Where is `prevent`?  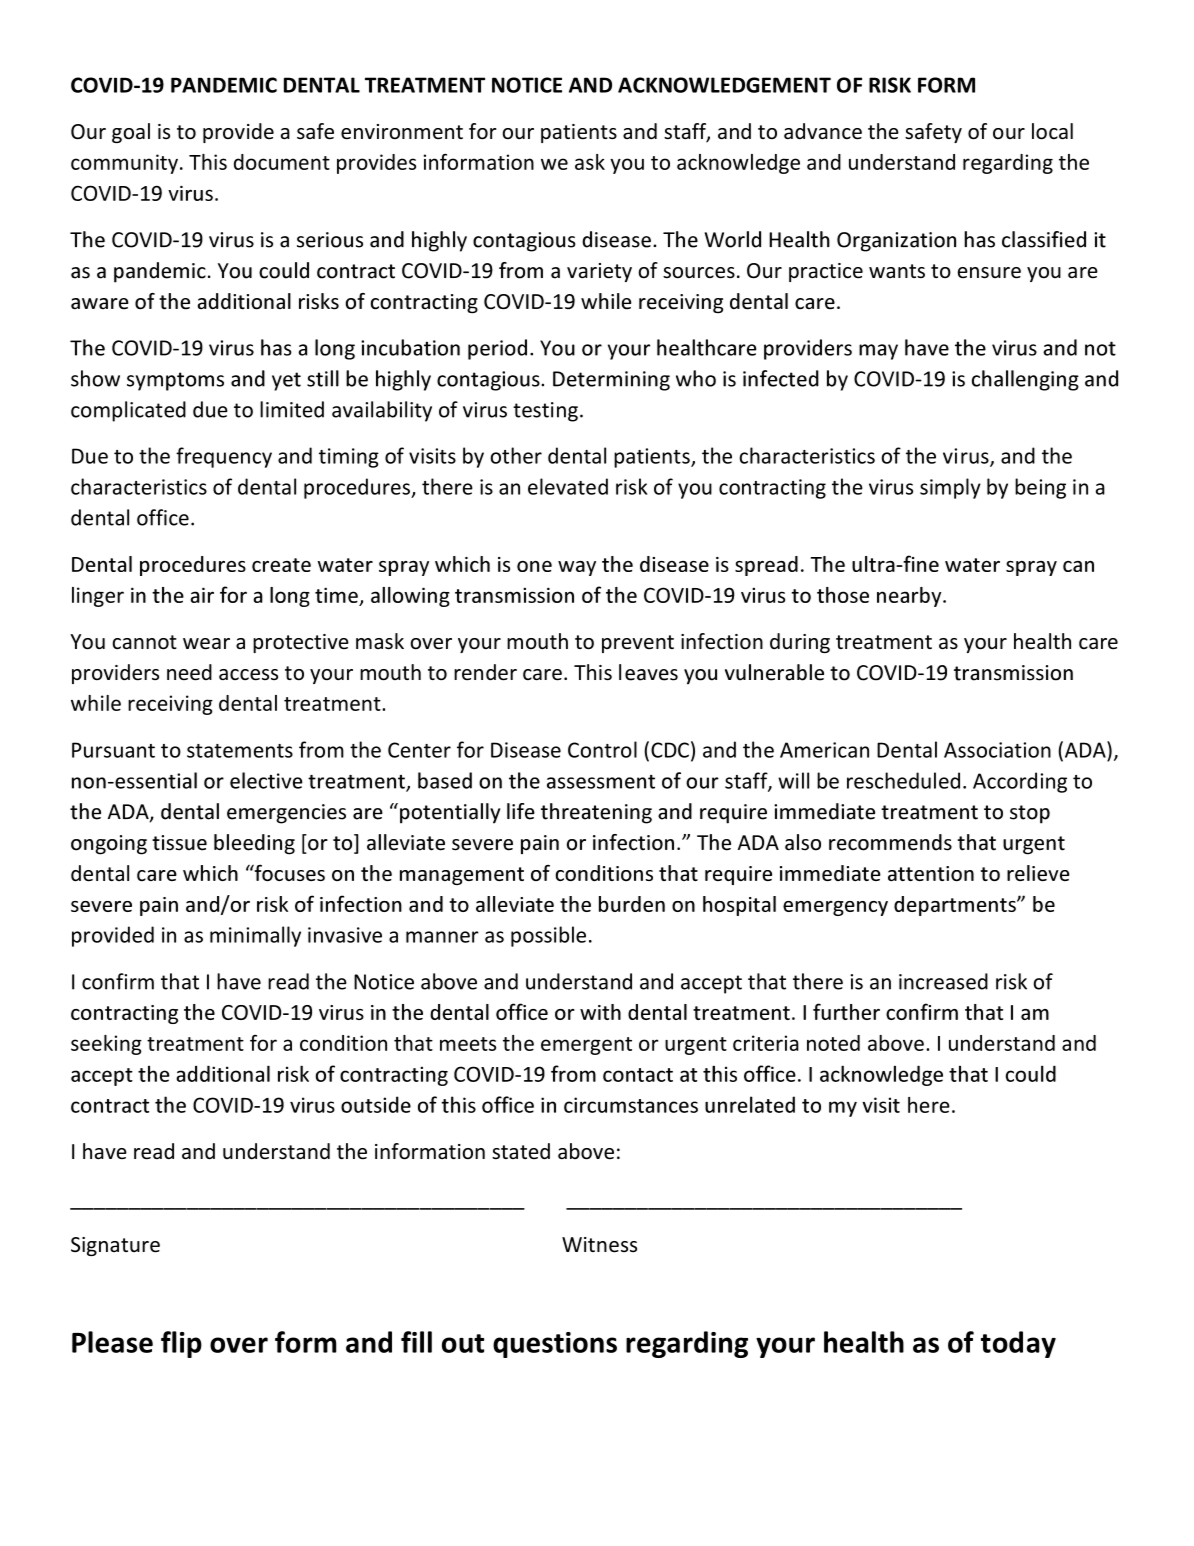
prevent is located at coordinates (638, 644).
